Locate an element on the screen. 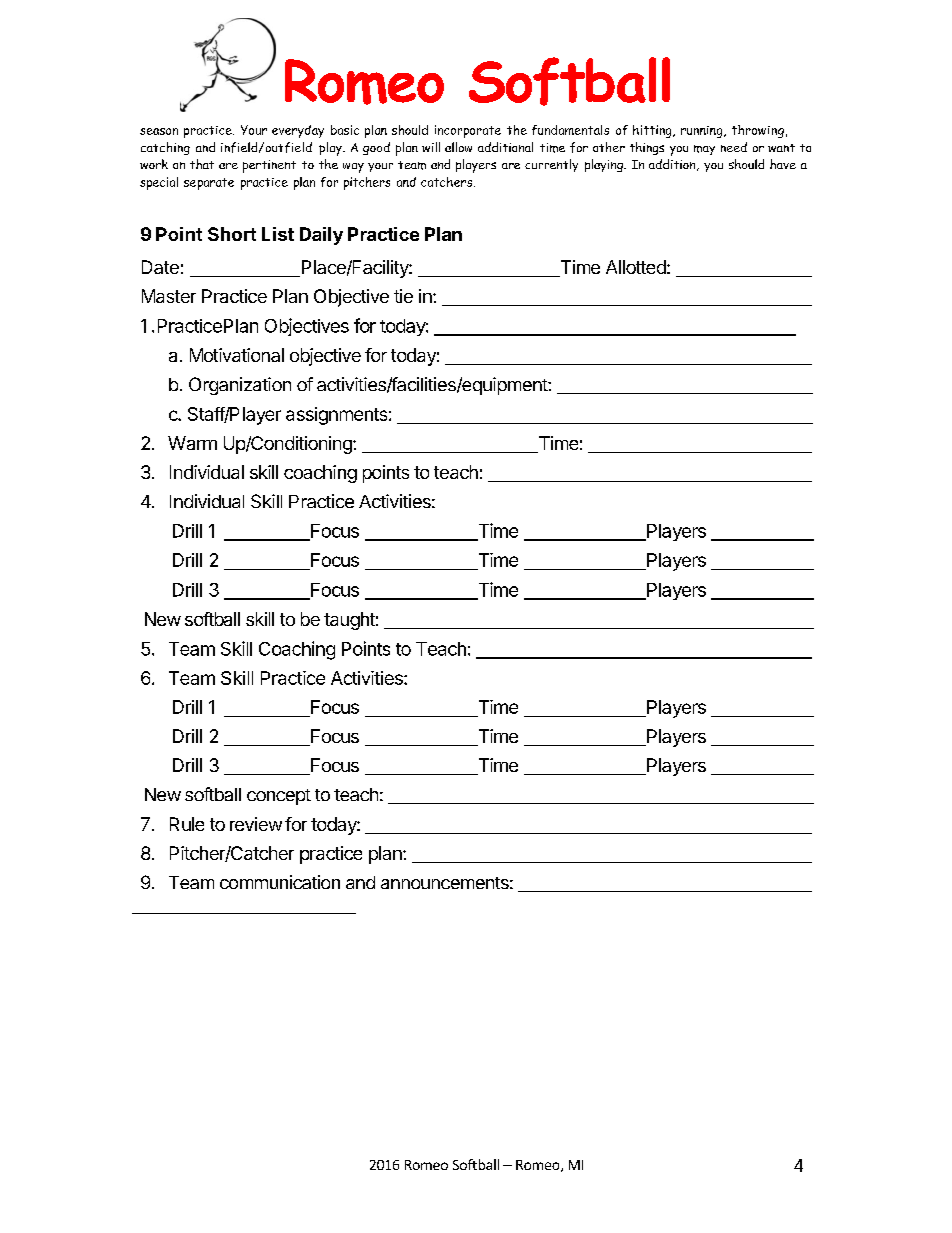  concept is located at coordinates (279, 797).
